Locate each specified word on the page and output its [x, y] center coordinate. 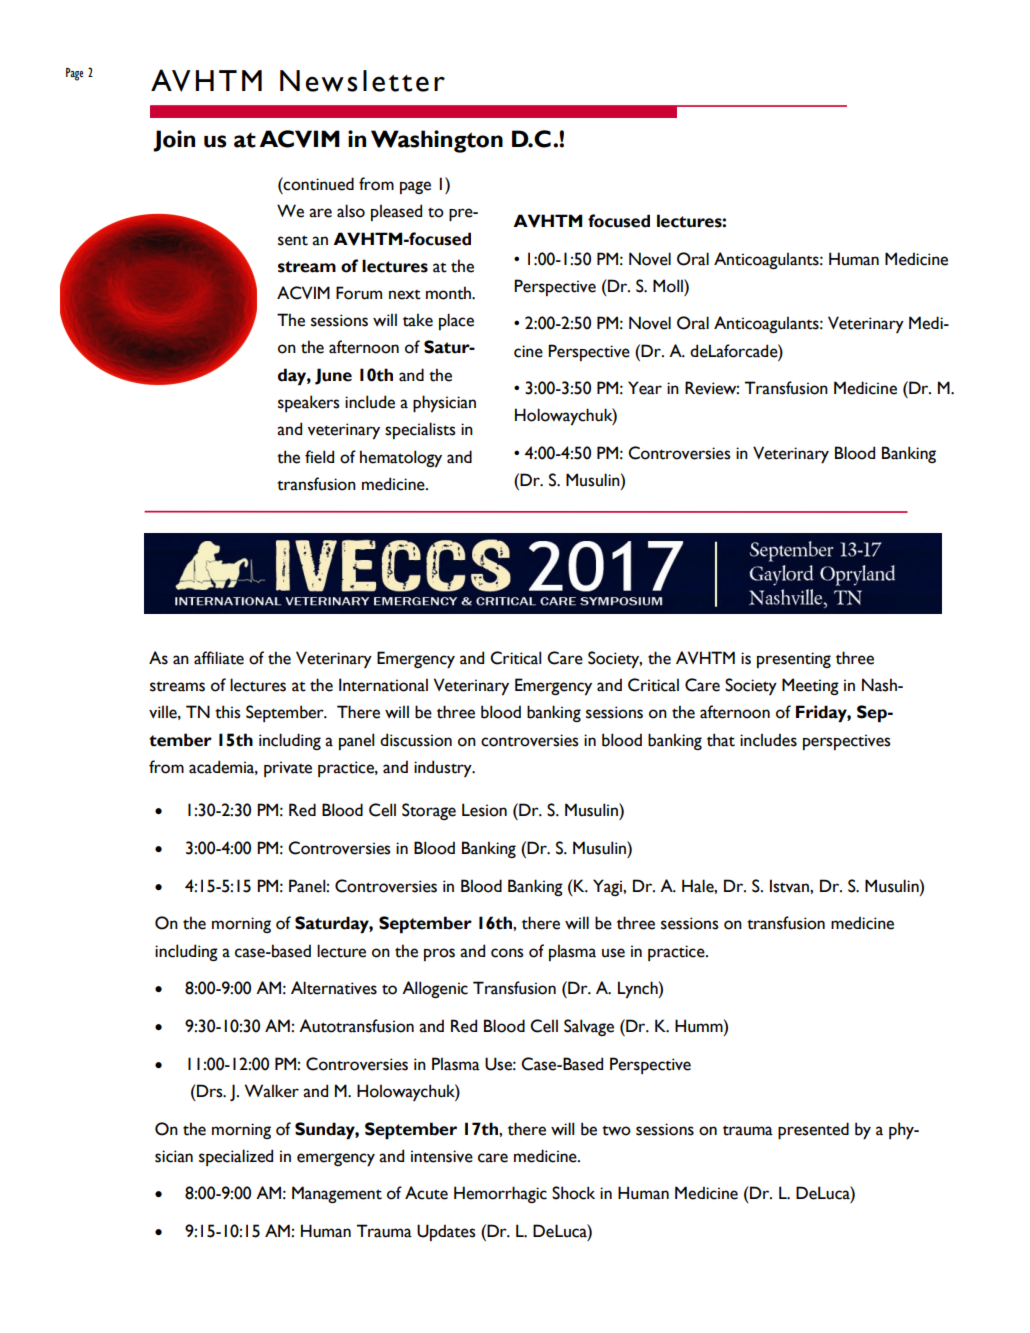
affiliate [219, 658]
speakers [309, 403]
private [288, 769]
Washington [437, 141]
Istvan [790, 886]
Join [174, 141]
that [721, 740]
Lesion [484, 810]
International [383, 685]
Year [645, 388]
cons [507, 953]
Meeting [810, 686]
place [456, 321]
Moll [669, 286]
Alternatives [334, 988]
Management [337, 1194]
